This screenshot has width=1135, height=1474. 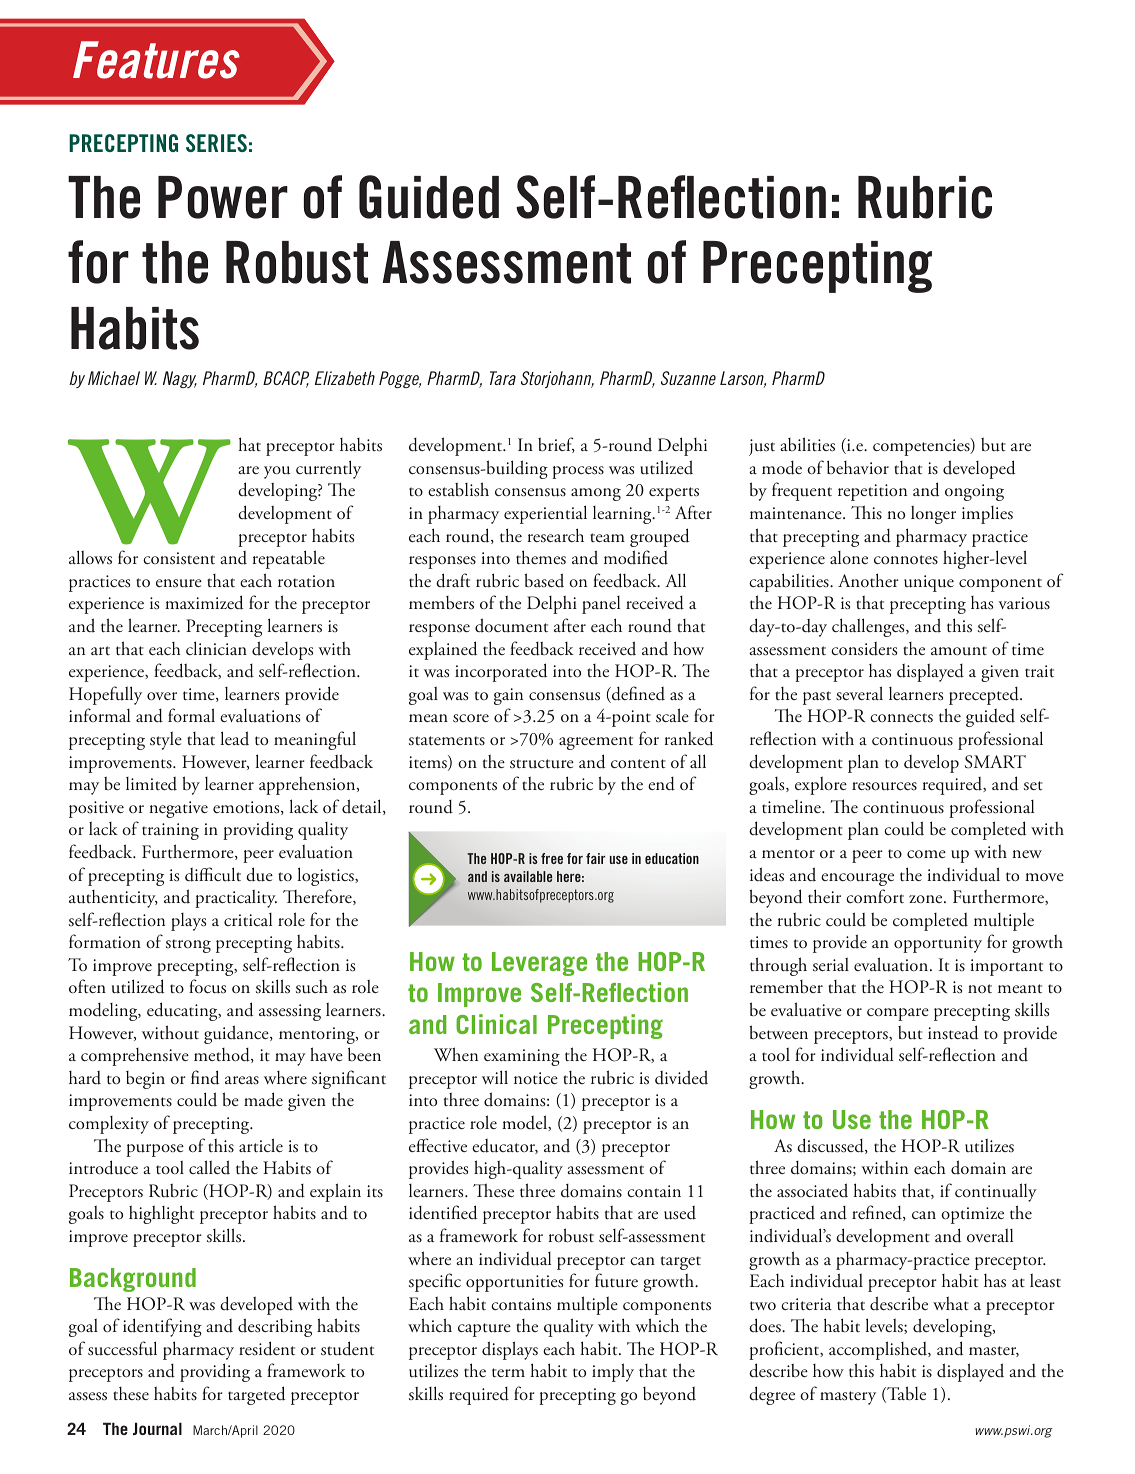 I want to click on connects, so click(x=901, y=717).
